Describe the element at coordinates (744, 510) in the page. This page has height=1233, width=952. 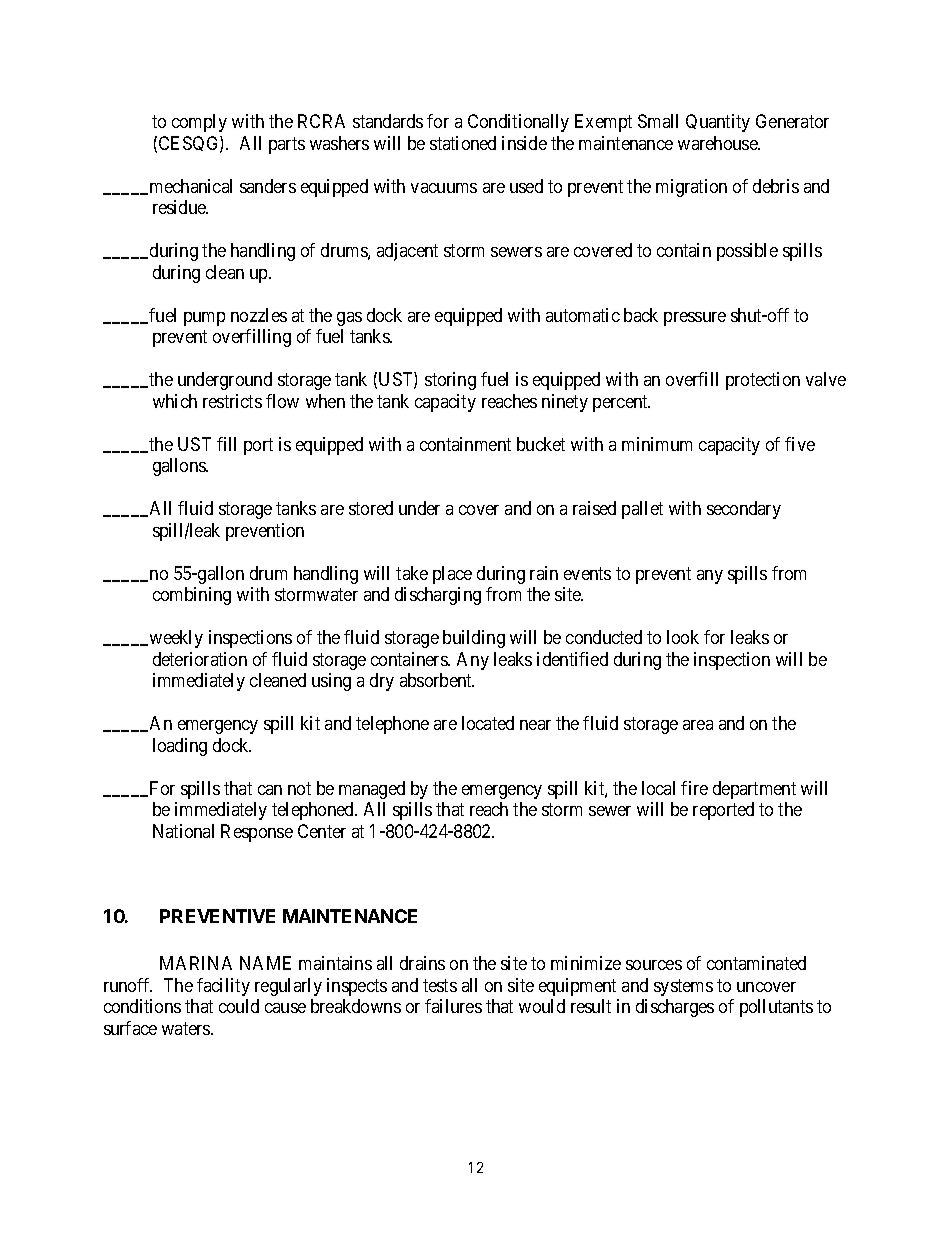
I see `secondary` at that location.
